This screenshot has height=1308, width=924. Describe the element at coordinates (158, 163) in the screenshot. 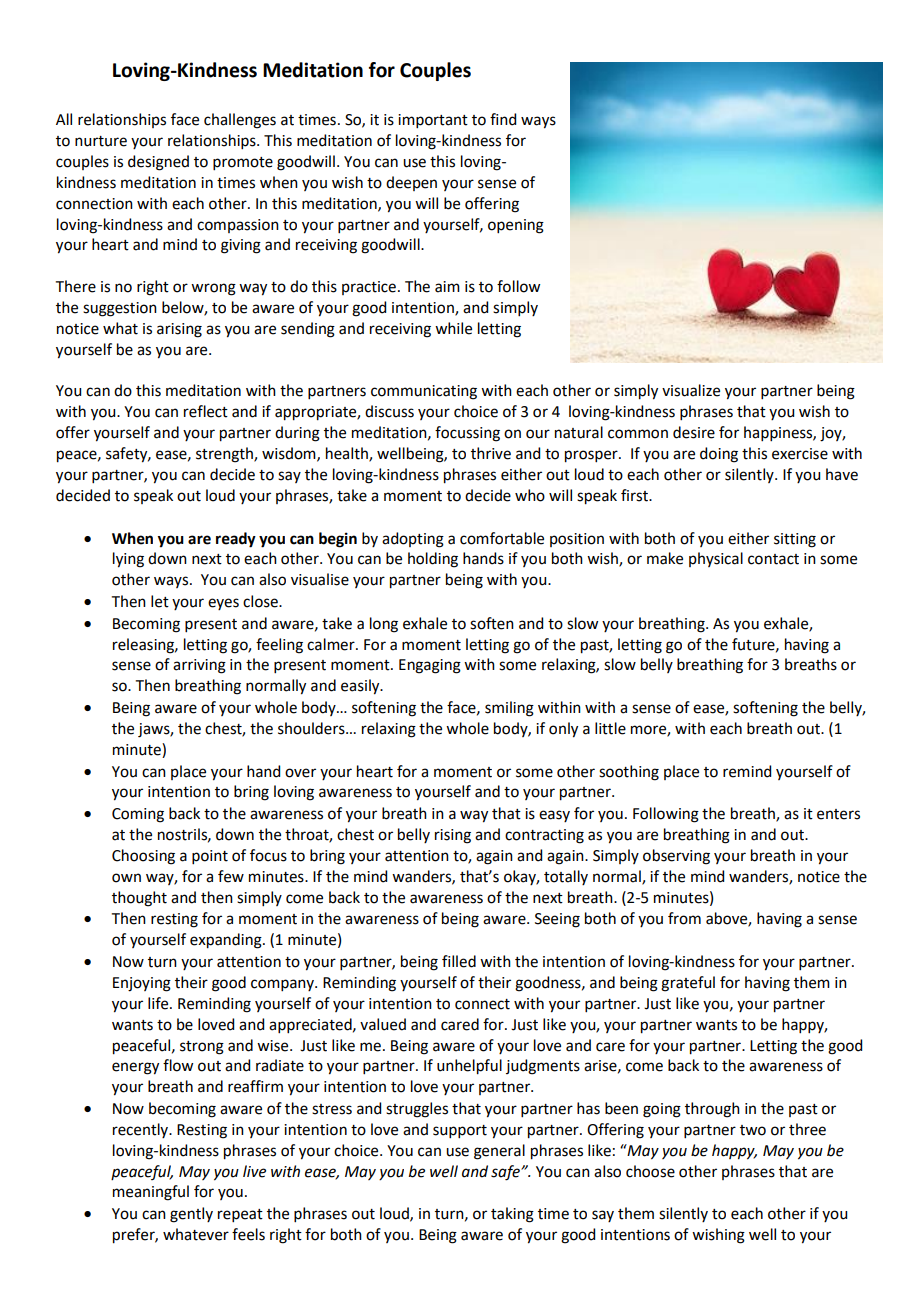

I see `designed` at that location.
